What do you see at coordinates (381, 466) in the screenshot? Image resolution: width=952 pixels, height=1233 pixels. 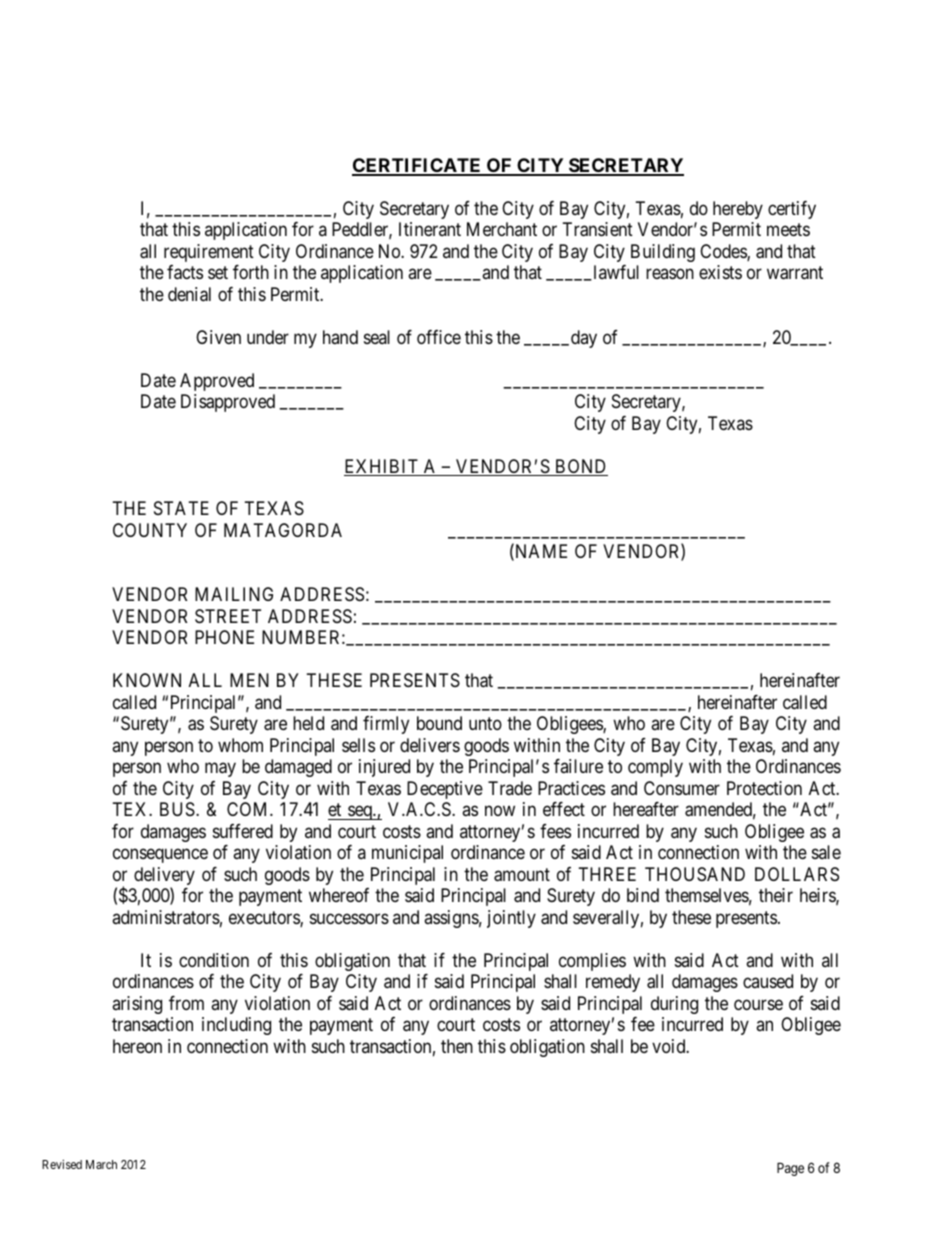 I see `EXHIBIT` at bounding box center [381, 466].
